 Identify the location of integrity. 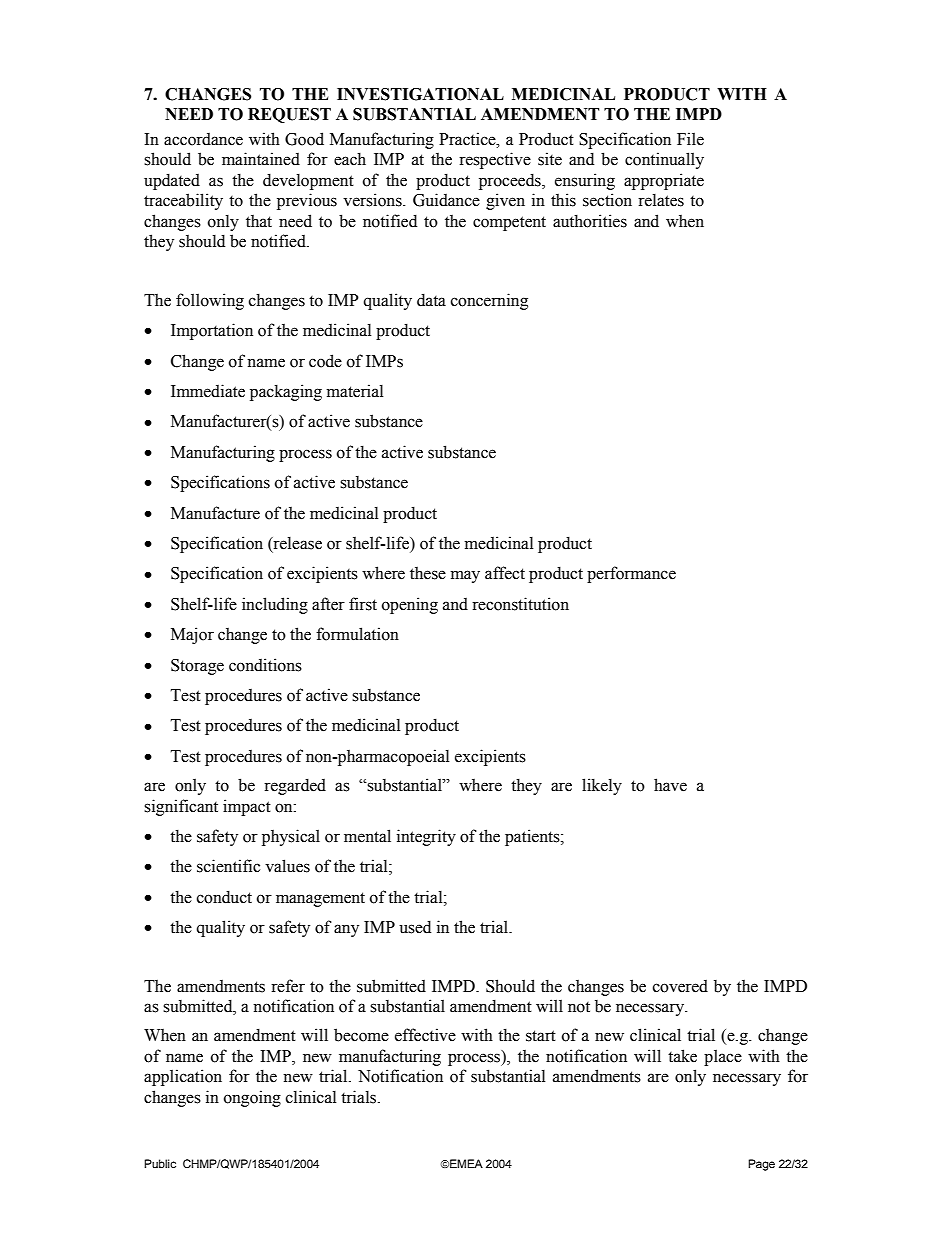
(426, 837).
